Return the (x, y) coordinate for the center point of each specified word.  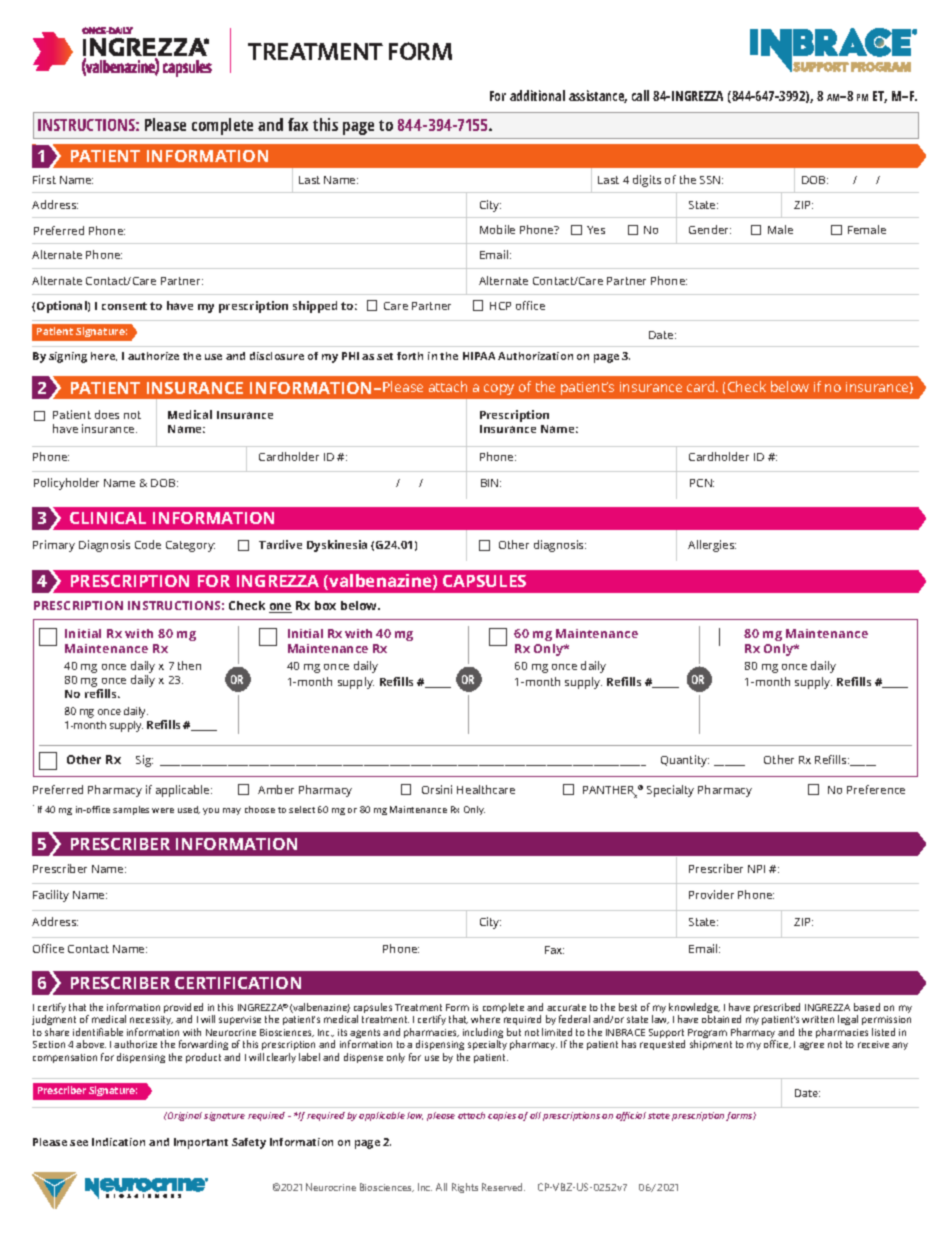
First (44, 179)
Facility (51, 896)
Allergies (712, 546)
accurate (566, 1007)
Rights (465, 1188)
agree (811, 1046)
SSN (711, 180)
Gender (710, 229)
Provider (711, 894)
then (189, 665)
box (325, 605)
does (107, 414)
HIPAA (479, 356)
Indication (118, 1142)
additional (537, 95)
